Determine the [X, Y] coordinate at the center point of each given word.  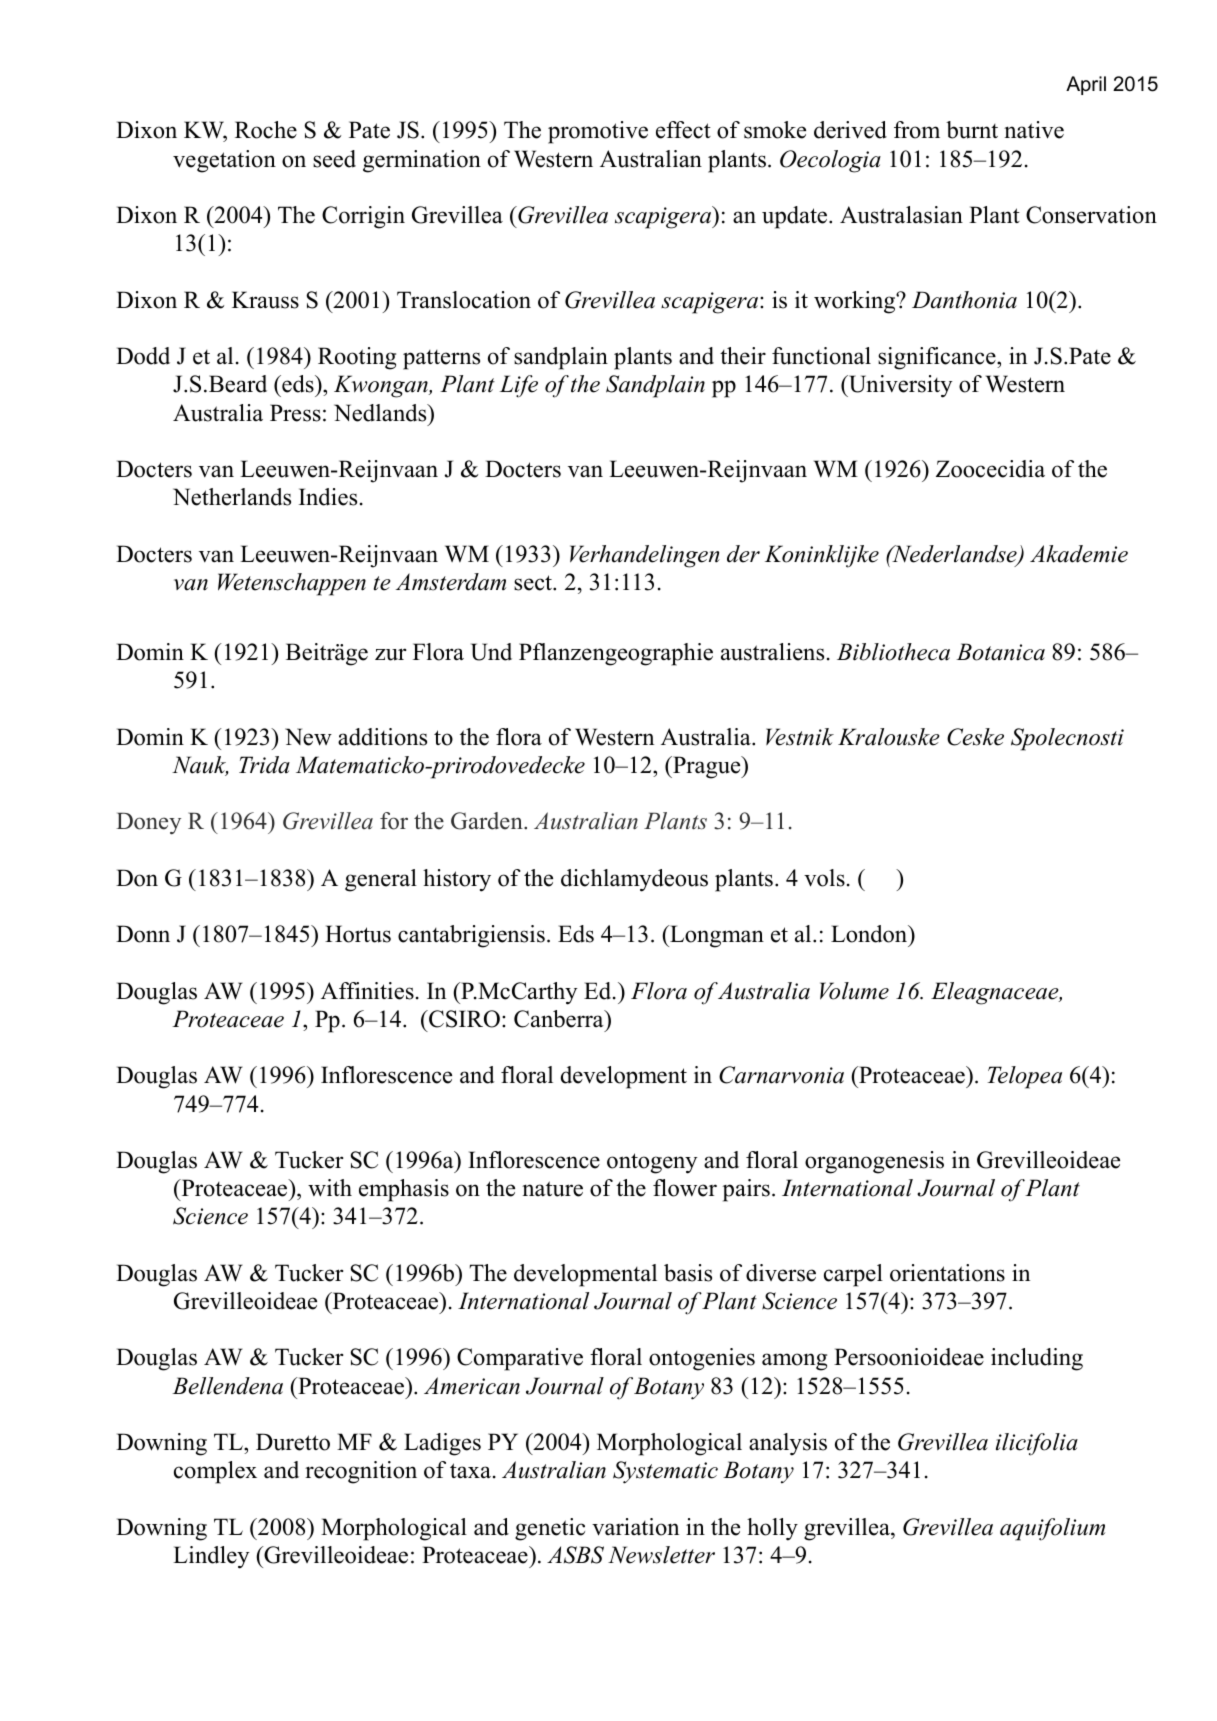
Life [518, 386]
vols [824, 878]
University [899, 386]
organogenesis [874, 1162]
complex [215, 1472]
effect [683, 130]
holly [772, 1529]
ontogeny [652, 1163]
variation [635, 1527]
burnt [972, 130]
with [330, 1188]
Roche [266, 130]
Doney [148, 823]
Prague [707, 767]
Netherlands [232, 497]
